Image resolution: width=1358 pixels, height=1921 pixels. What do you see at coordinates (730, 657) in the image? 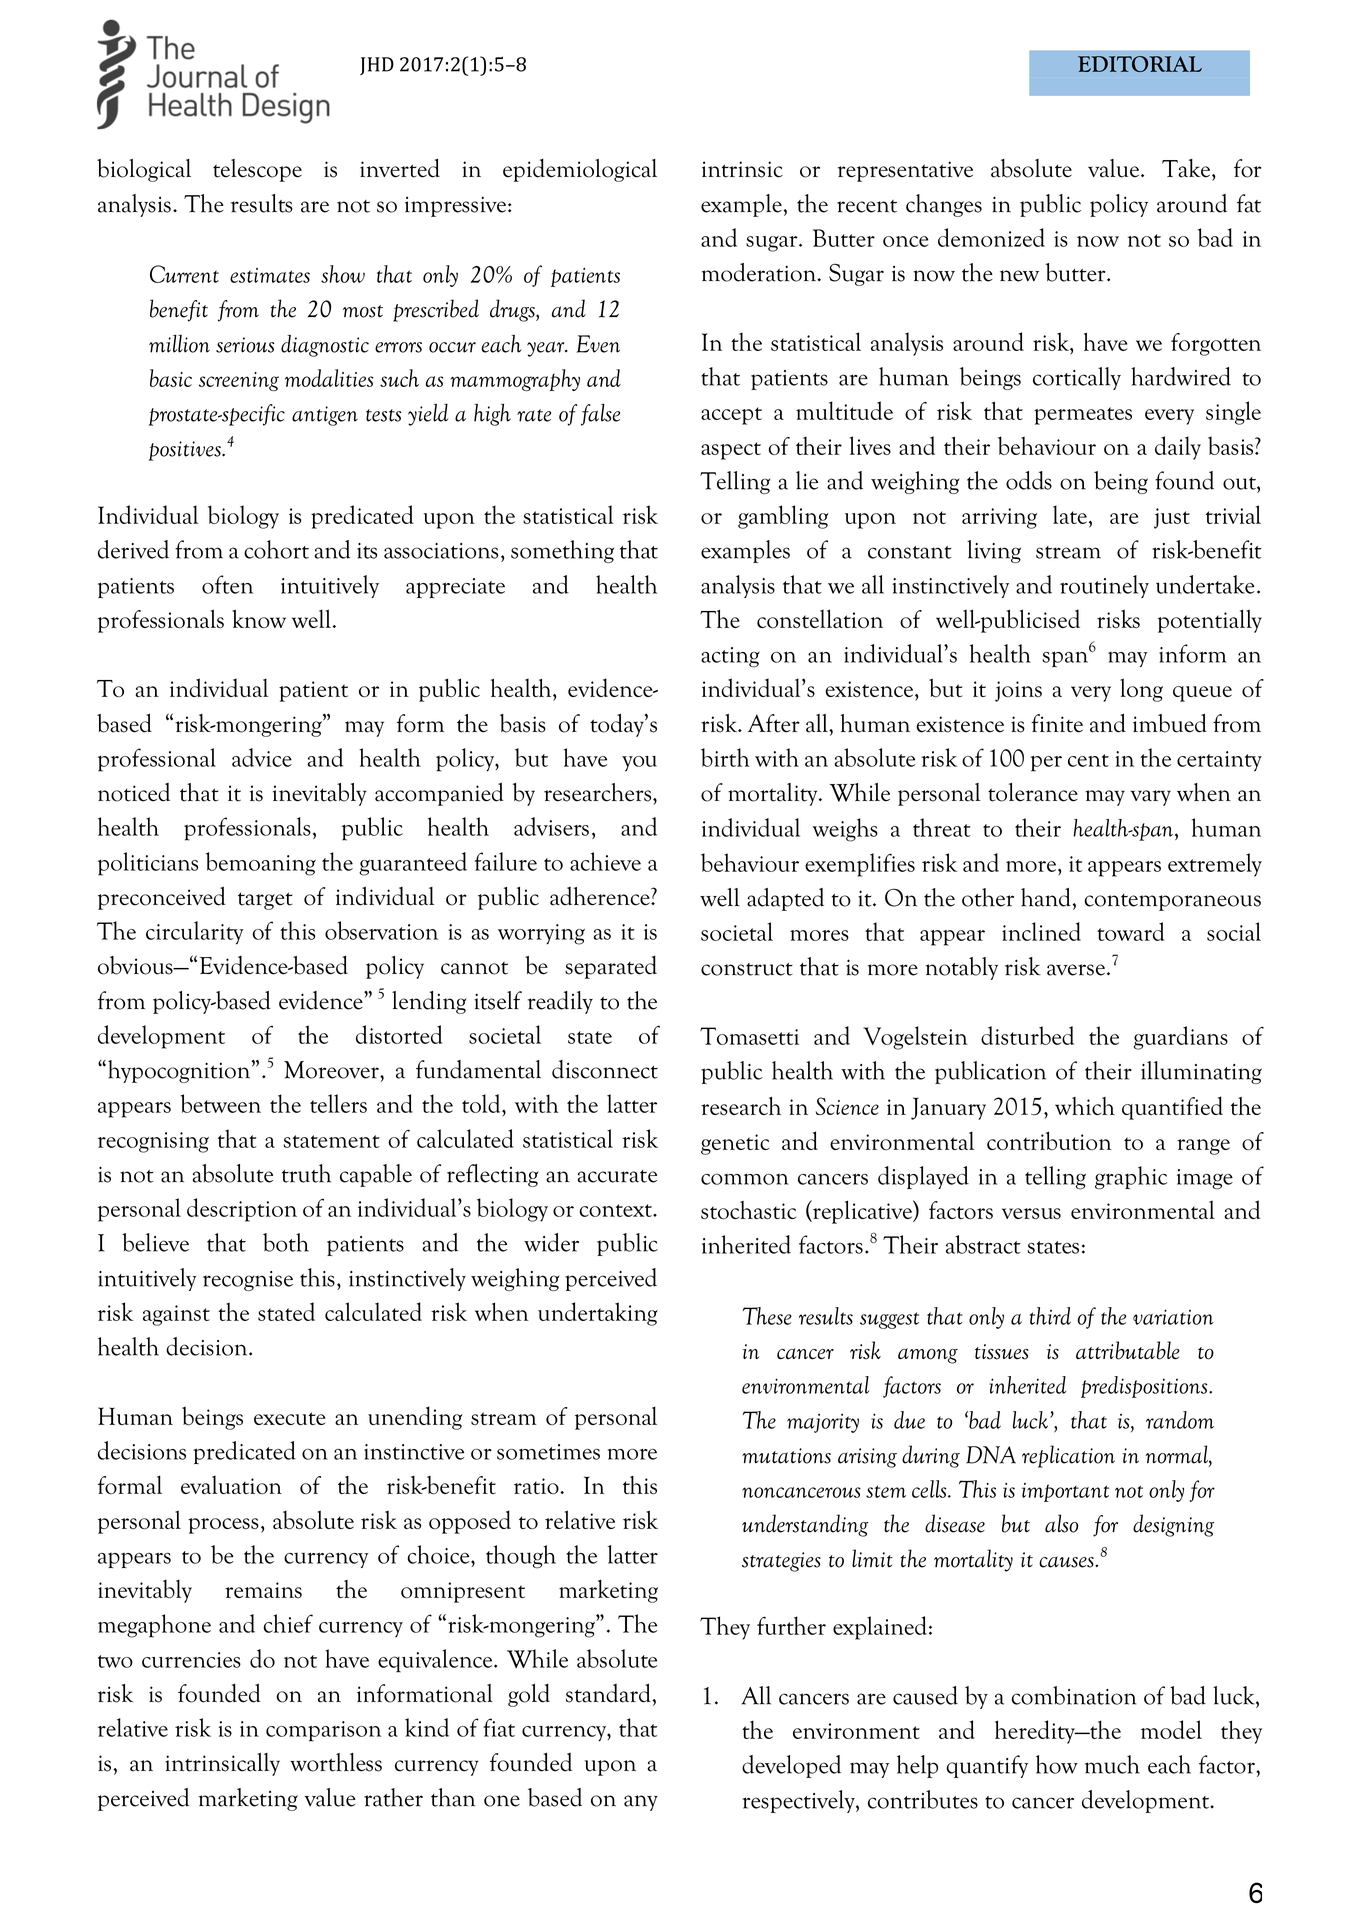
I see `acting` at bounding box center [730, 657].
